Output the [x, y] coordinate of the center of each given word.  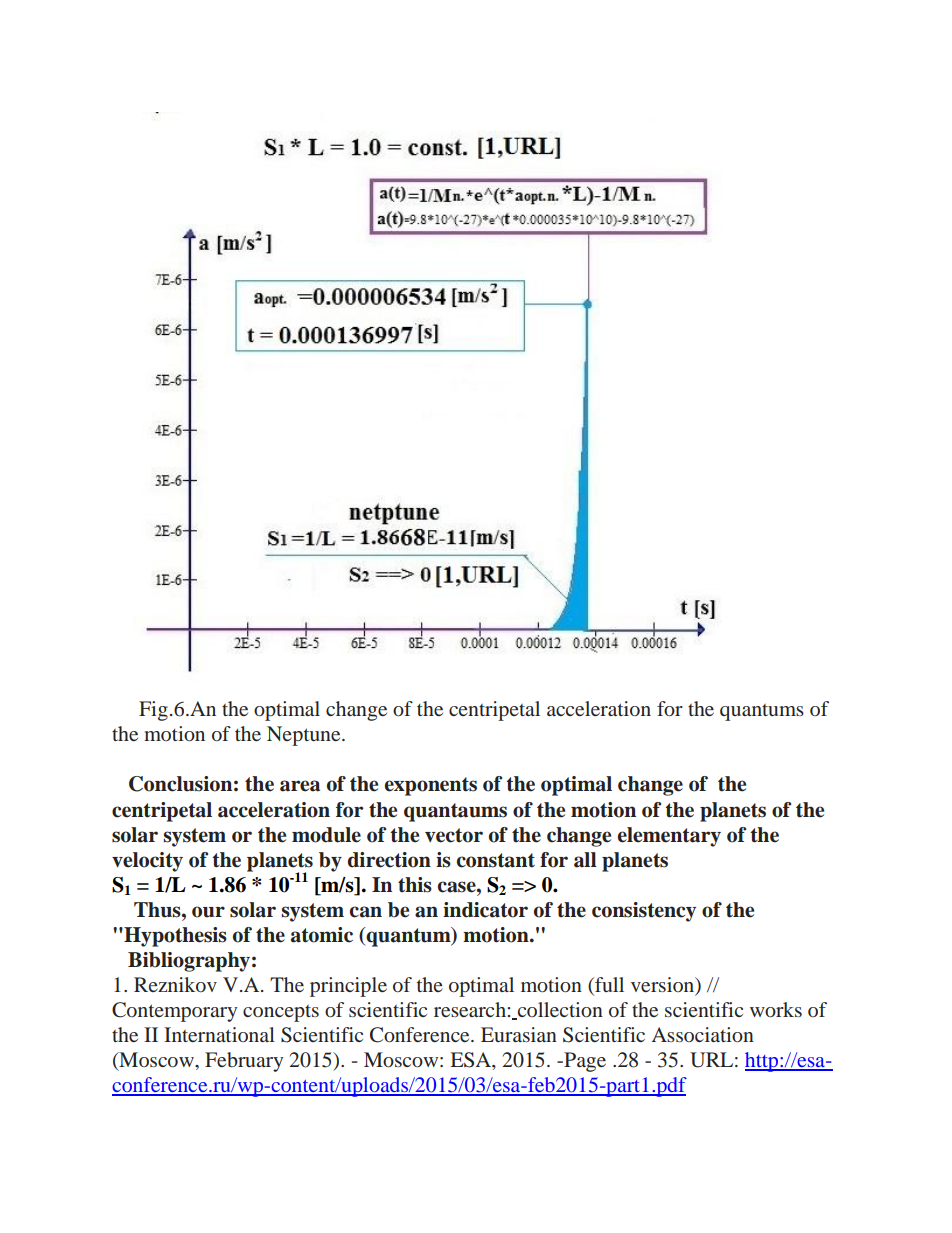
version [664, 985]
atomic [322, 935]
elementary [669, 837]
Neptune [305, 736]
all [585, 860]
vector [454, 835]
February [244, 1062]
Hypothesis [174, 937]
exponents [431, 786]
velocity [147, 862]
